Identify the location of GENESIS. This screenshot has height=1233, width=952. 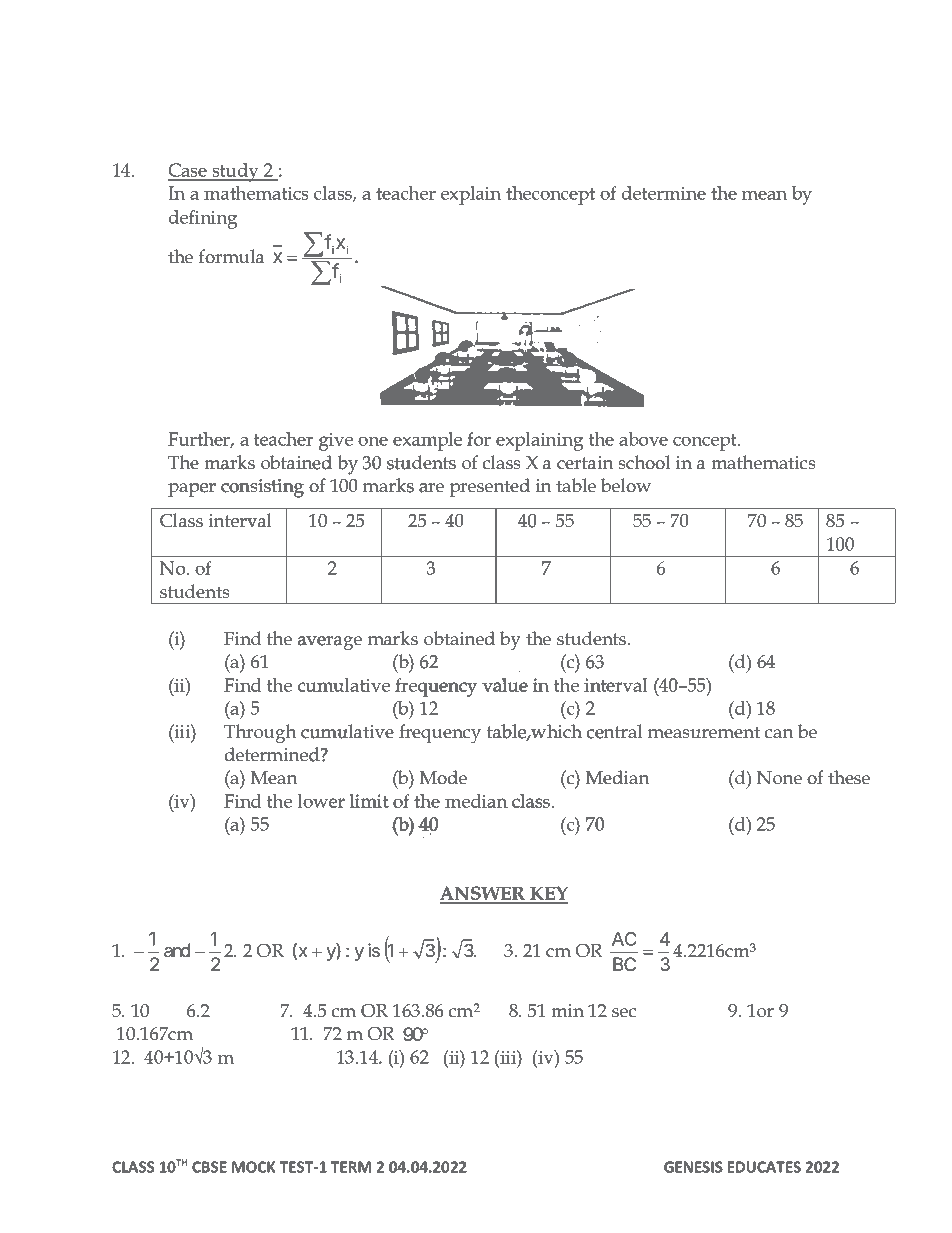
(693, 1167).
